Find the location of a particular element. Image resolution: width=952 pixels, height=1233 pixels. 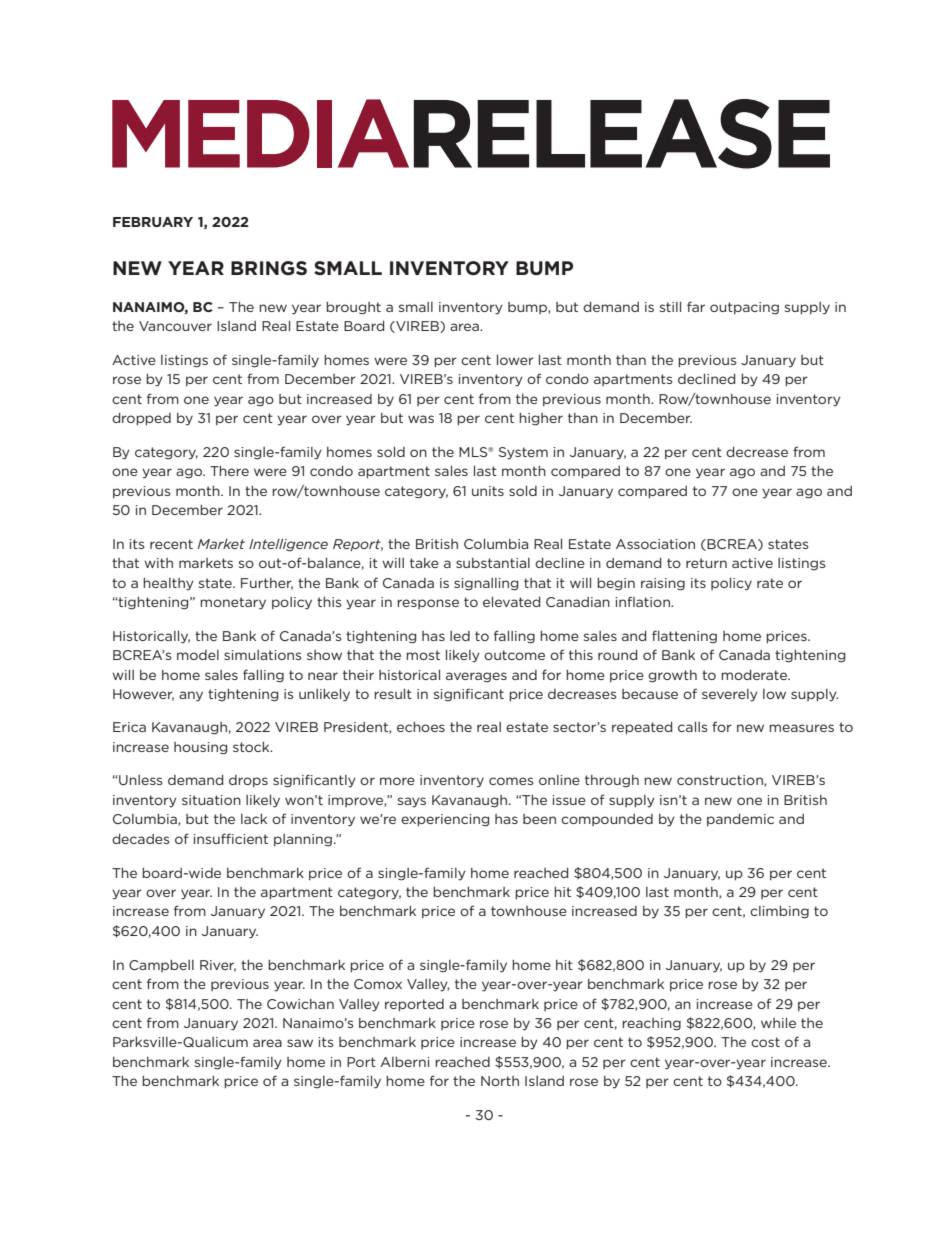

was is located at coordinates (421, 419).
